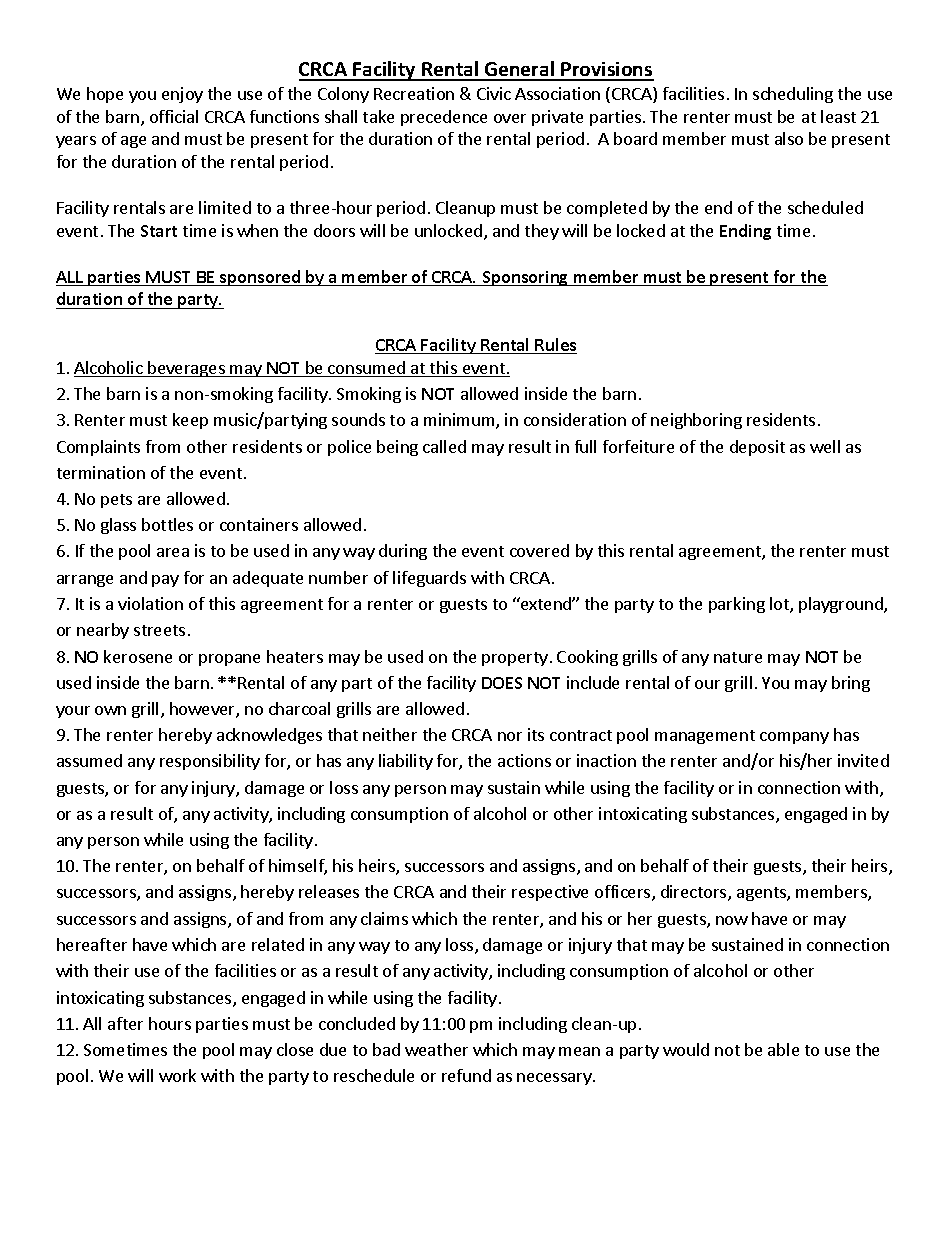 The height and width of the screenshot is (1233, 952). What do you see at coordinates (174, 116) in the screenshot?
I see `official` at bounding box center [174, 116].
